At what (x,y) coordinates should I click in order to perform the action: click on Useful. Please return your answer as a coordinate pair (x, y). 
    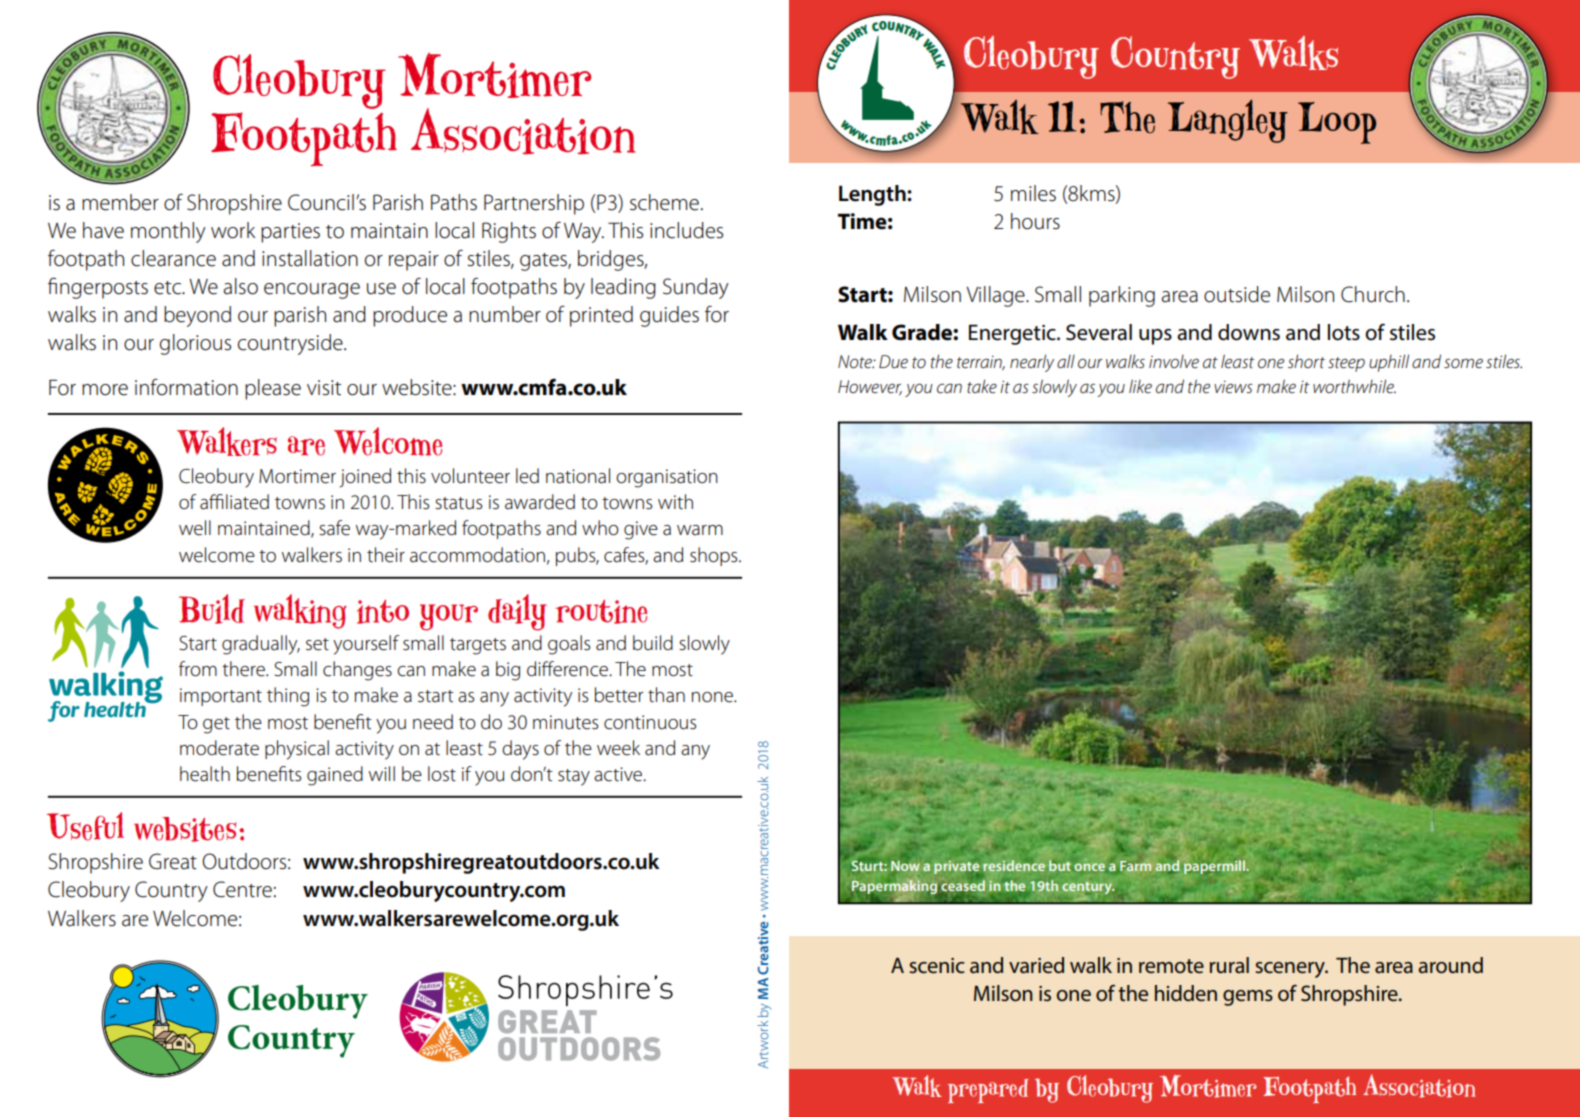
    Looking at the image, I should click on (85, 826).
